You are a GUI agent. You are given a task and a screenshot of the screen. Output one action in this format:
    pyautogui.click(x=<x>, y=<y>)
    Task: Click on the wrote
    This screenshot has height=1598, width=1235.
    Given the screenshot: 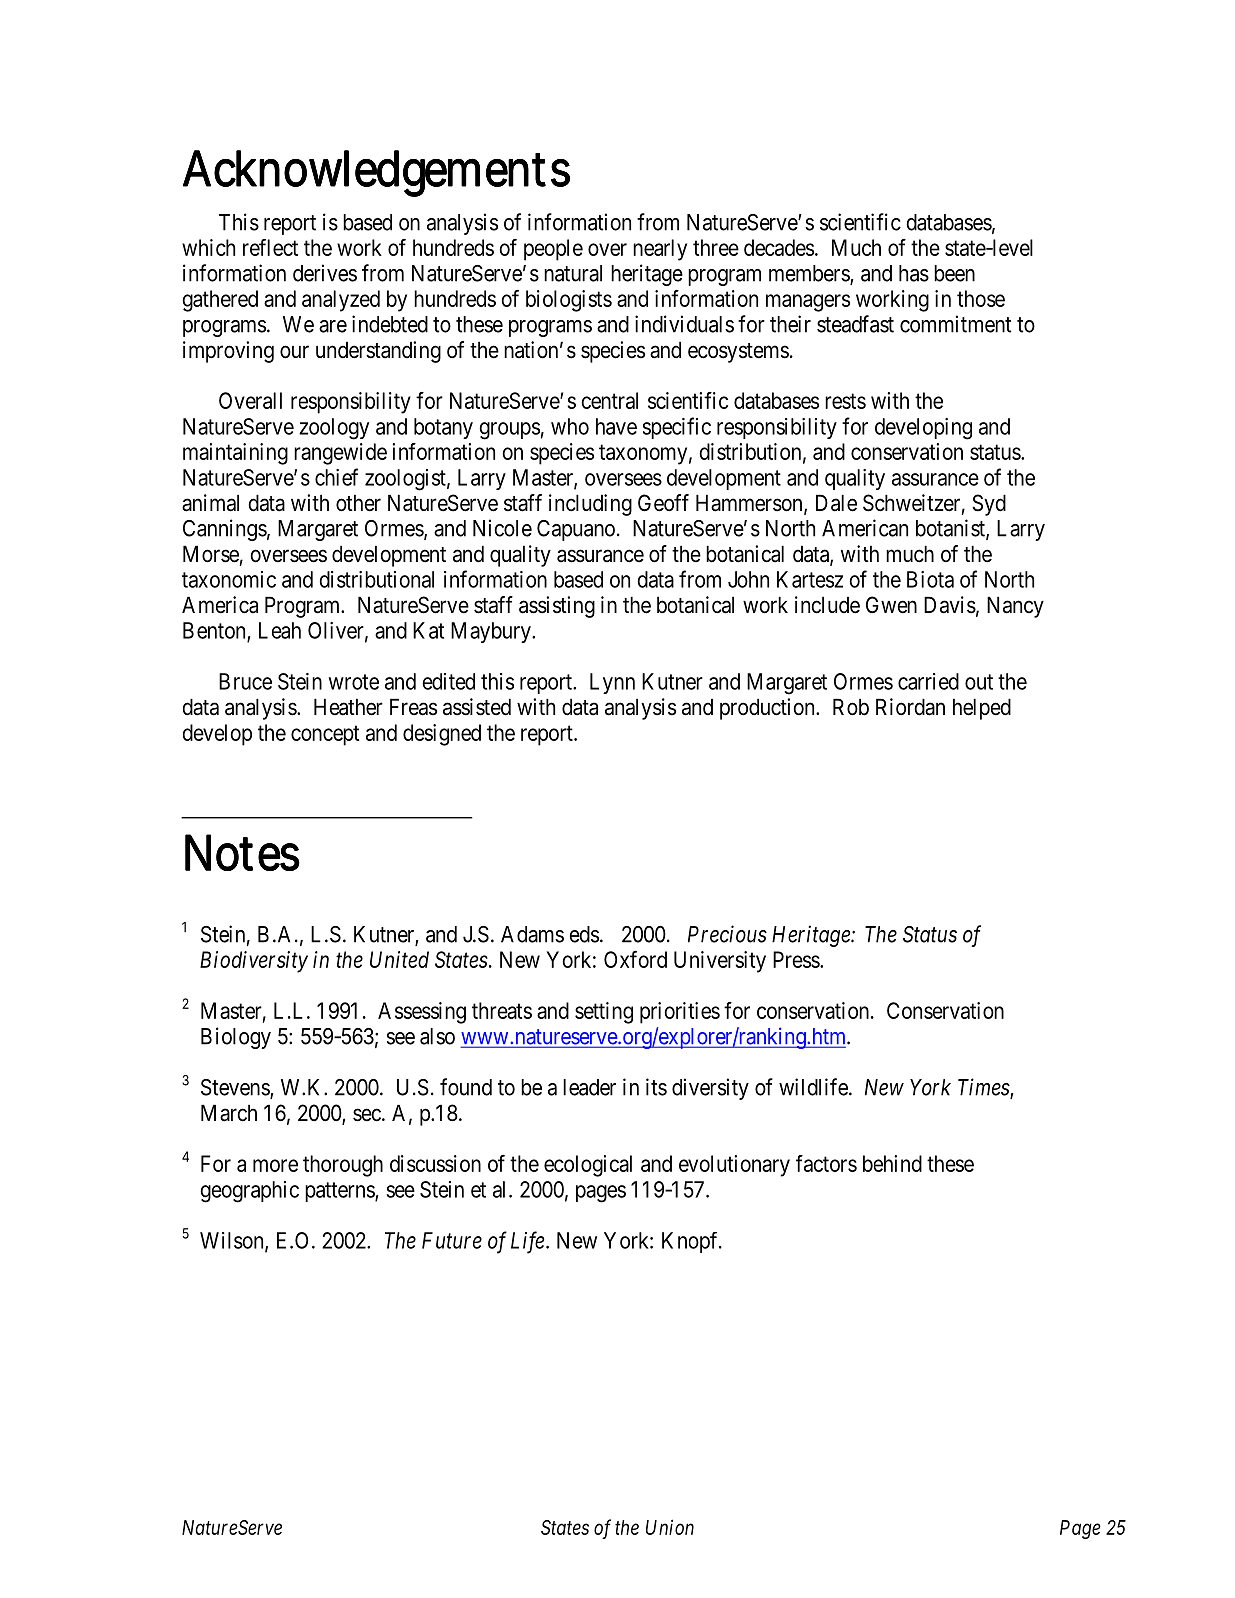 What is the action you would take?
    pyautogui.click(x=354, y=682)
